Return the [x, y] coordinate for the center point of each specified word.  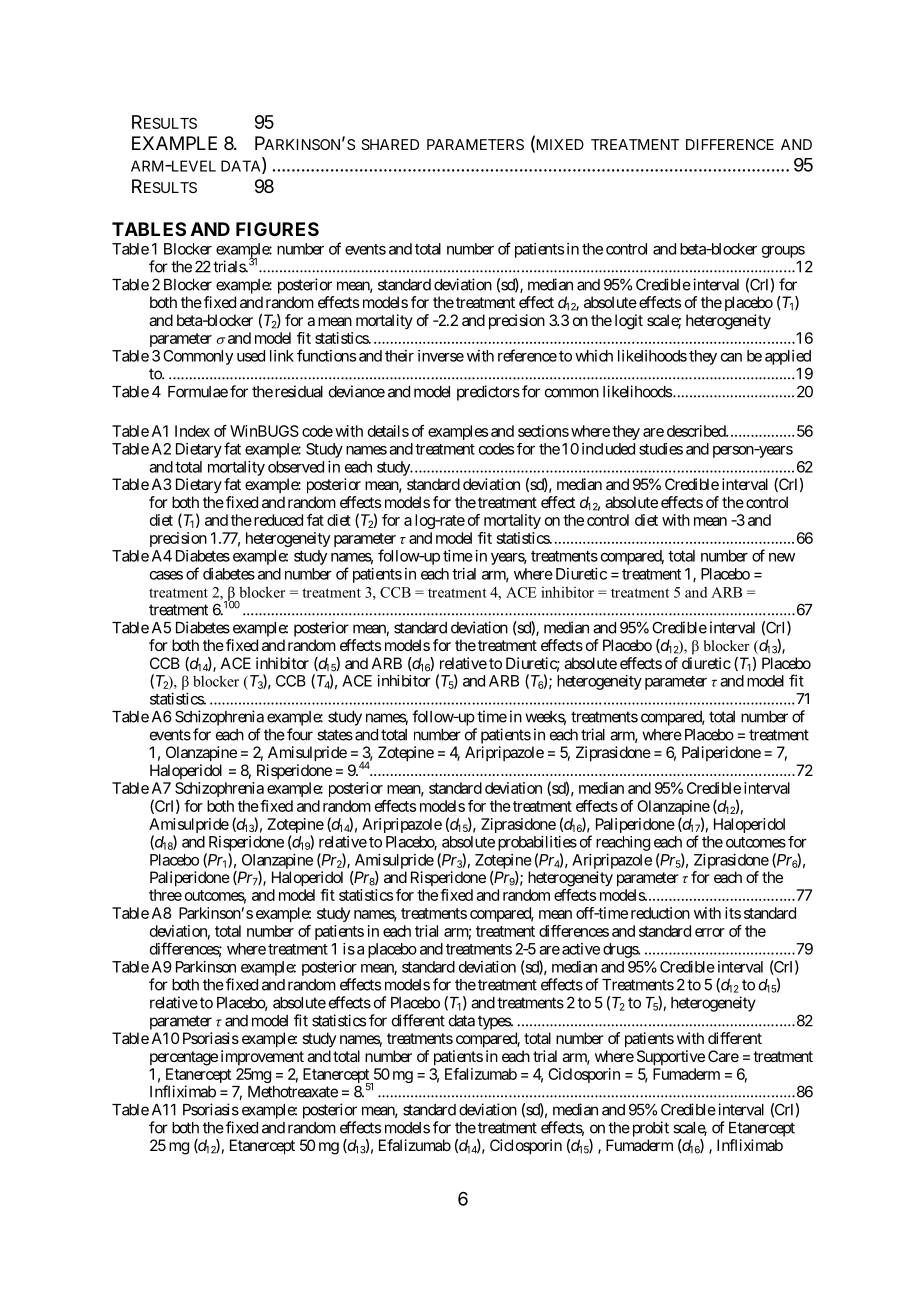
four [300, 734]
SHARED [390, 144]
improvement [262, 1057]
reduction [660, 913]
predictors [488, 393]
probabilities [537, 843]
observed [296, 467]
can [731, 357]
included [608, 449]
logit [629, 322]
